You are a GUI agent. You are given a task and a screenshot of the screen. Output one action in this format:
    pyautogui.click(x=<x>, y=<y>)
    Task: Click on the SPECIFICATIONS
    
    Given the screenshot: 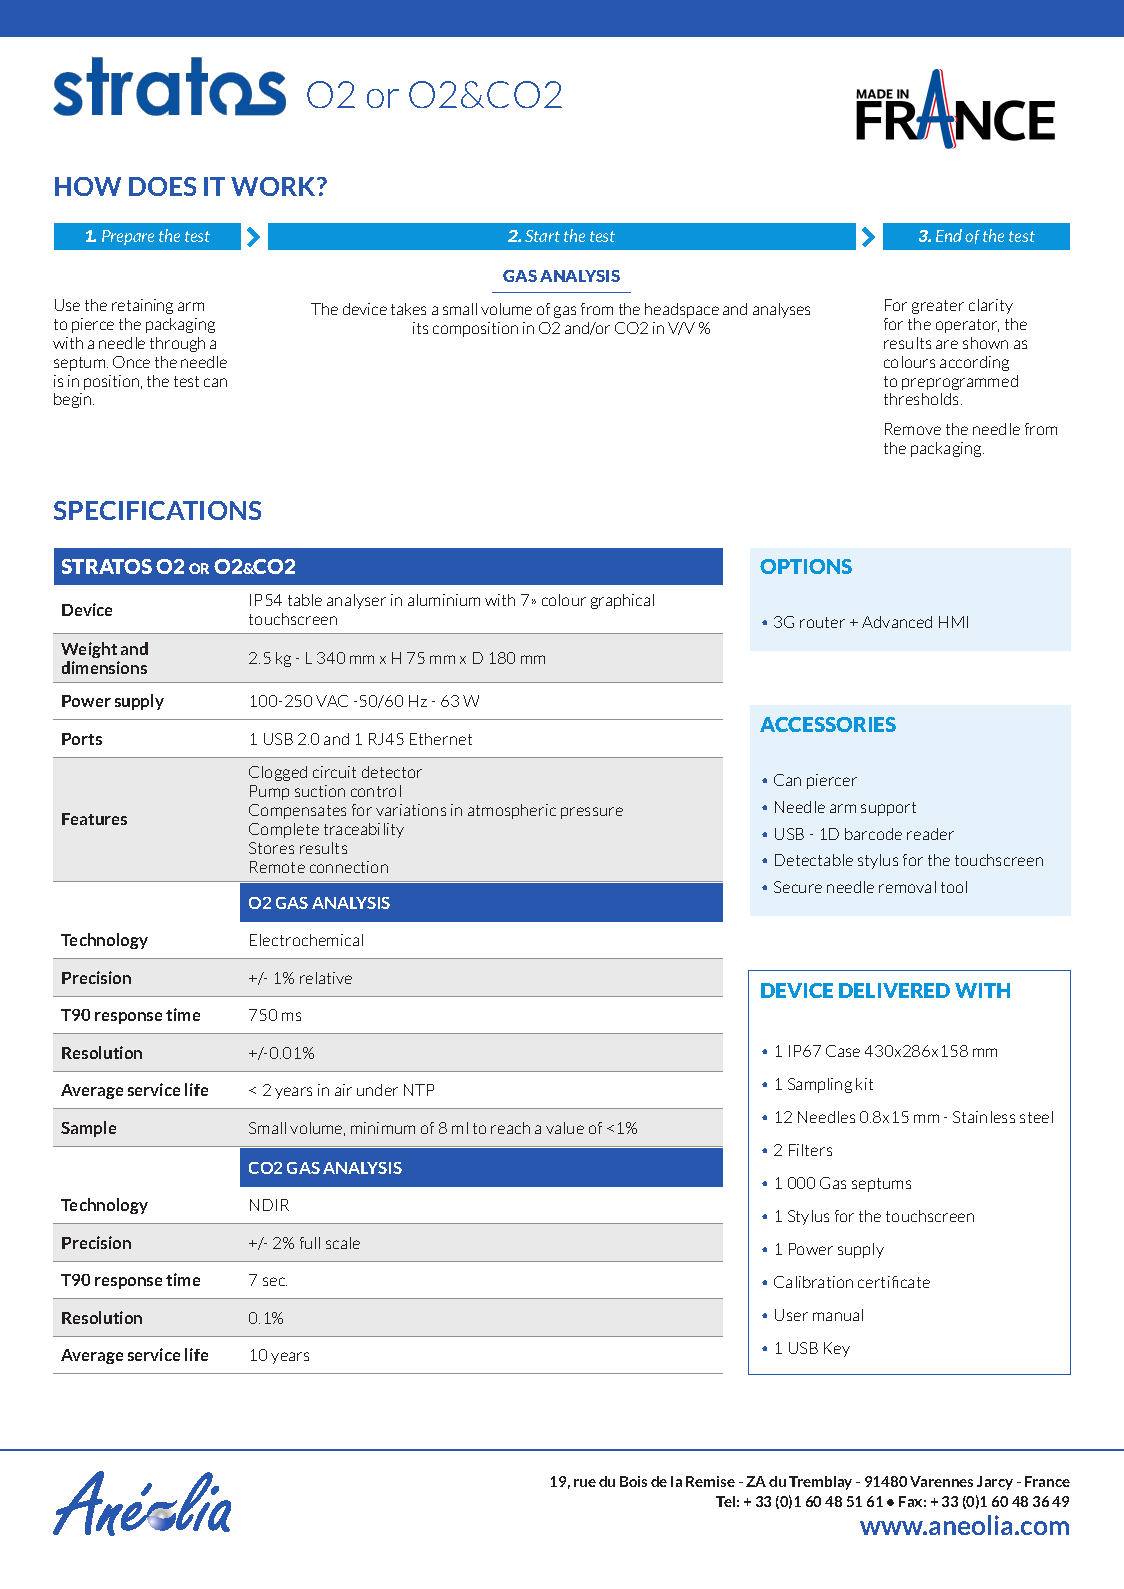 What is the action you would take?
    pyautogui.click(x=157, y=510)
